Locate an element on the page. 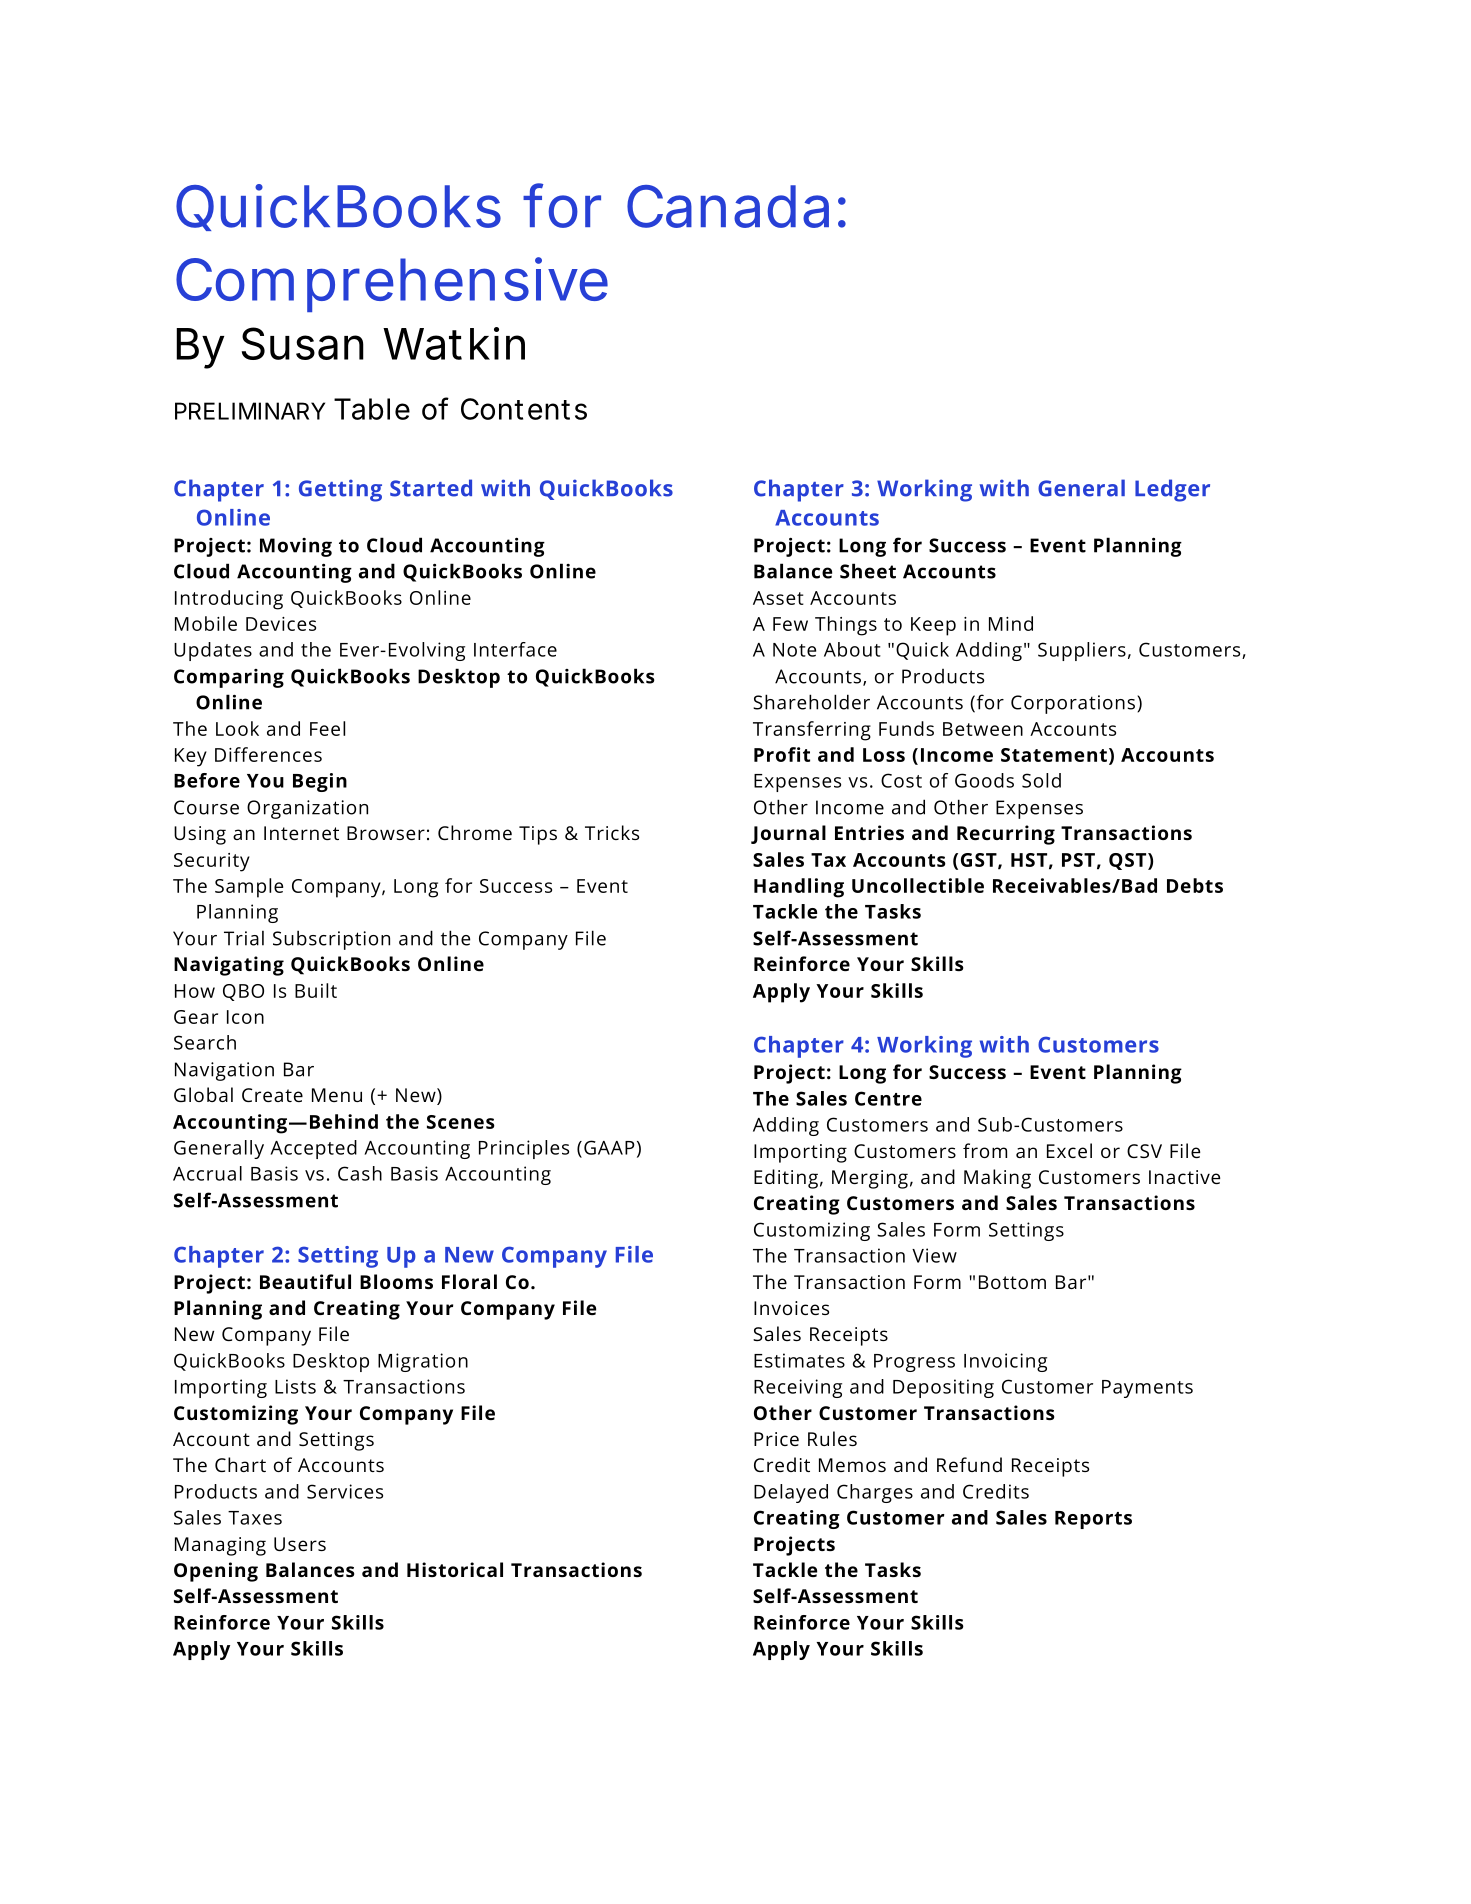 Image resolution: width=1471 pixels, height=1904 pixels. Excel is located at coordinates (1069, 1150).
